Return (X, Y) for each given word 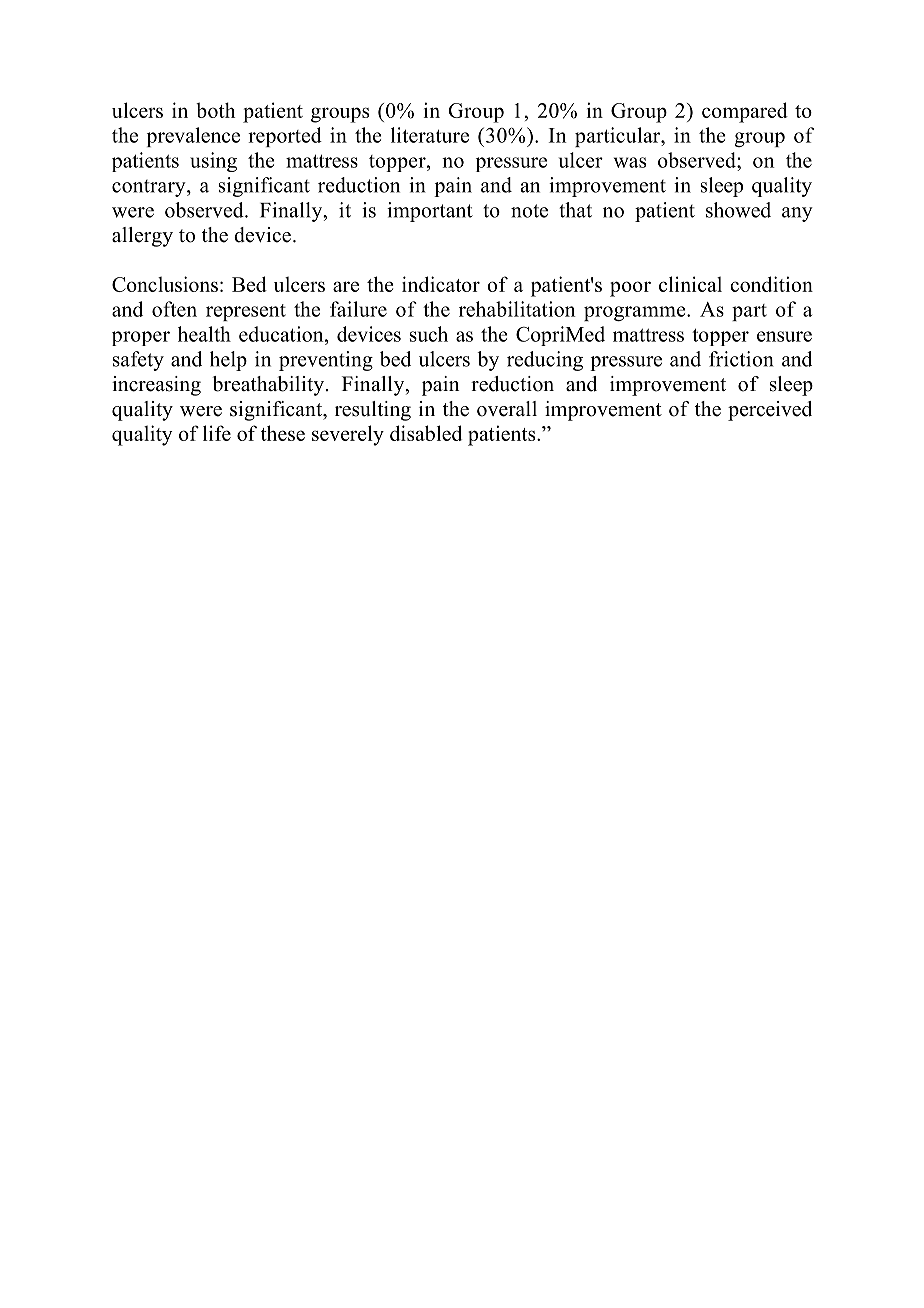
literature (430, 135)
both (215, 110)
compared (745, 112)
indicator (441, 284)
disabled (426, 433)
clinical (690, 284)
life (217, 433)
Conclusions (165, 284)
